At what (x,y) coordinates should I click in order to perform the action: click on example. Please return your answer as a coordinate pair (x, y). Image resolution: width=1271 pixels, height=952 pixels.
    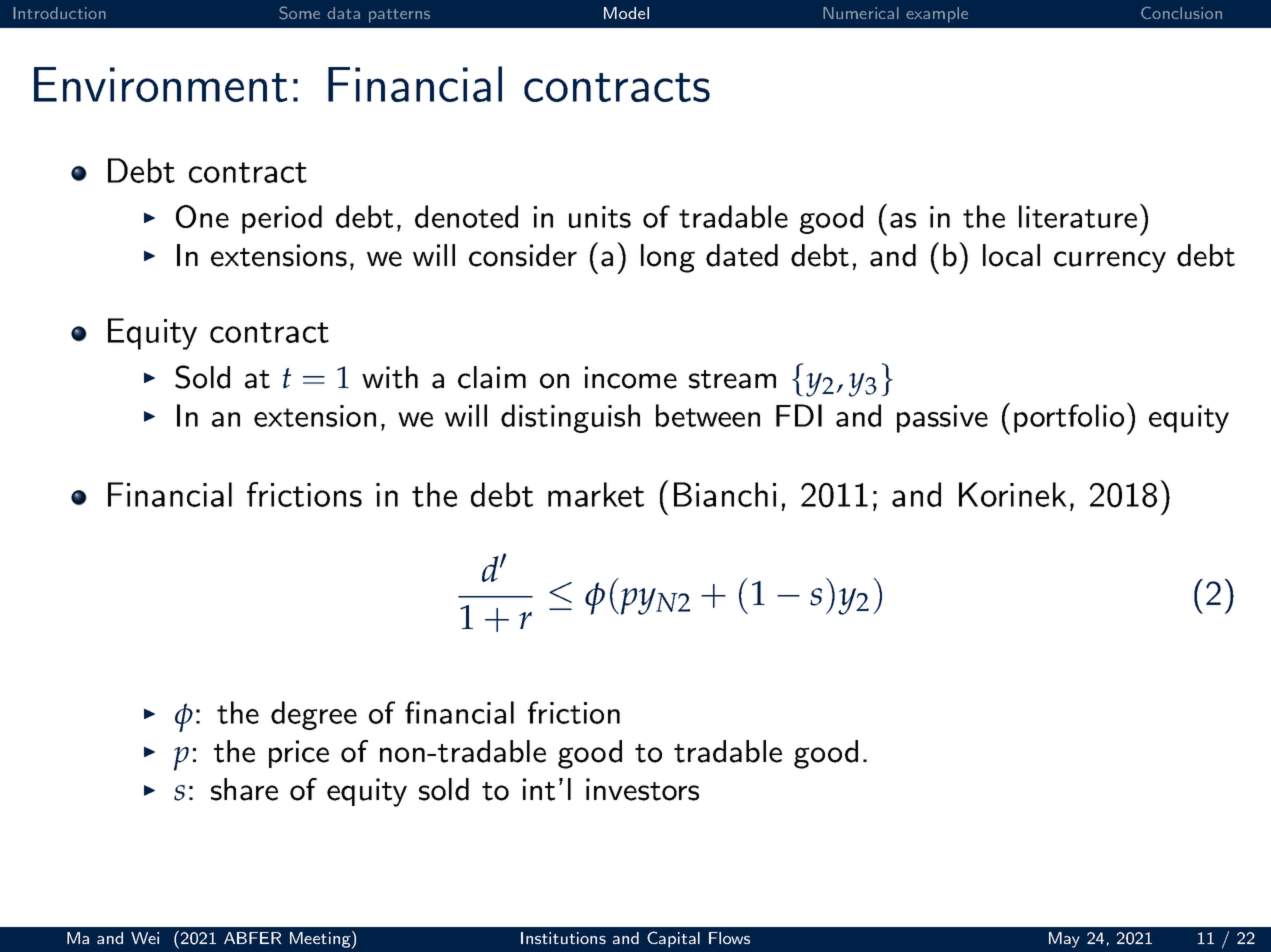
    Looking at the image, I should click on (937, 15).
